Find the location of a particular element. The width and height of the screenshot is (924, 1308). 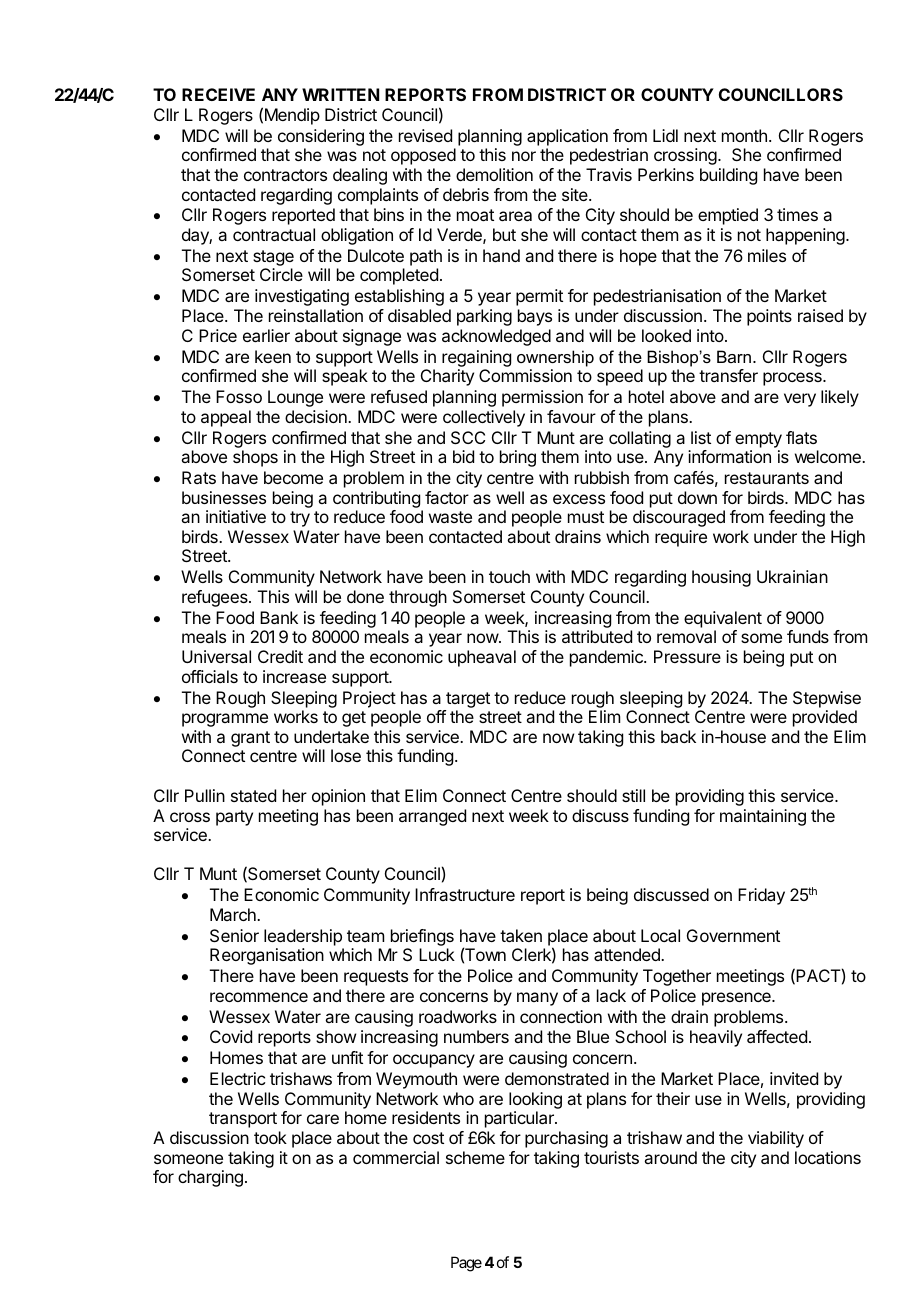

Infrastructure is located at coordinates (465, 894).
